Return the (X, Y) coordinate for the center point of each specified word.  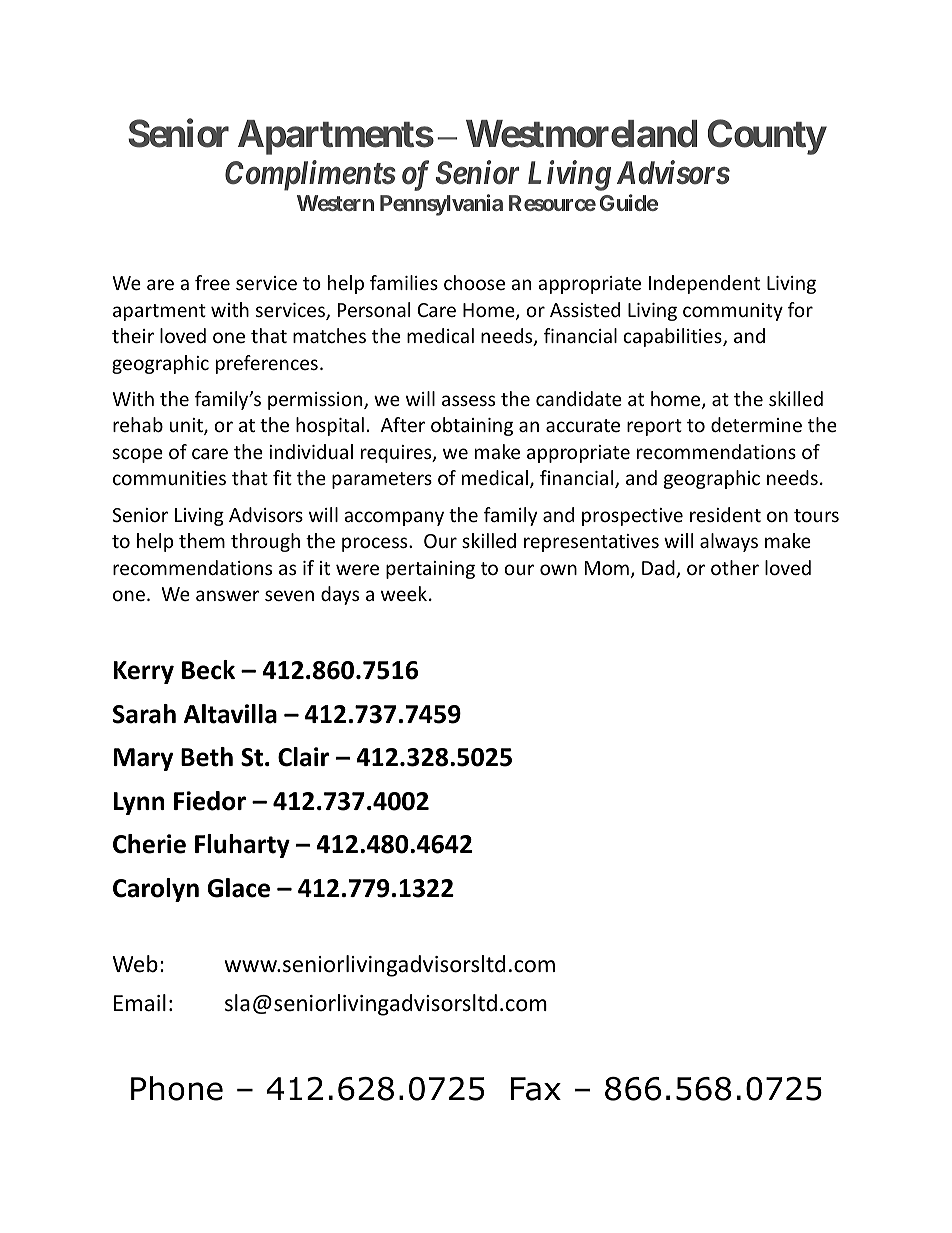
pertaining (430, 570)
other (735, 567)
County (767, 137)
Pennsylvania (441, 205)
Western (335, 203)
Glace (238, 888)
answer (227, 595)
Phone (177, 1088)
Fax (536, 1089)
